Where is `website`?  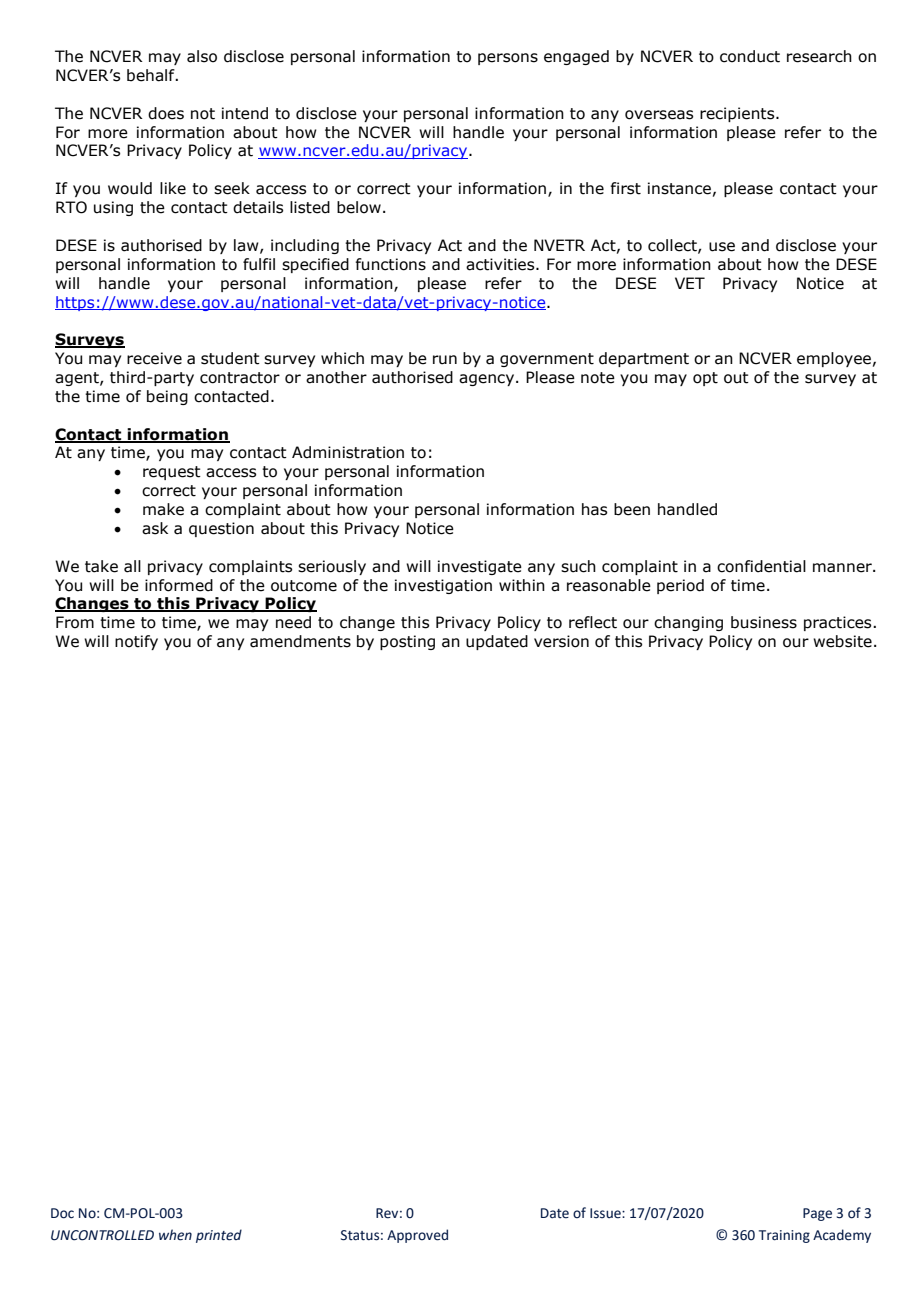 website is located at coordinates (842, 641).
